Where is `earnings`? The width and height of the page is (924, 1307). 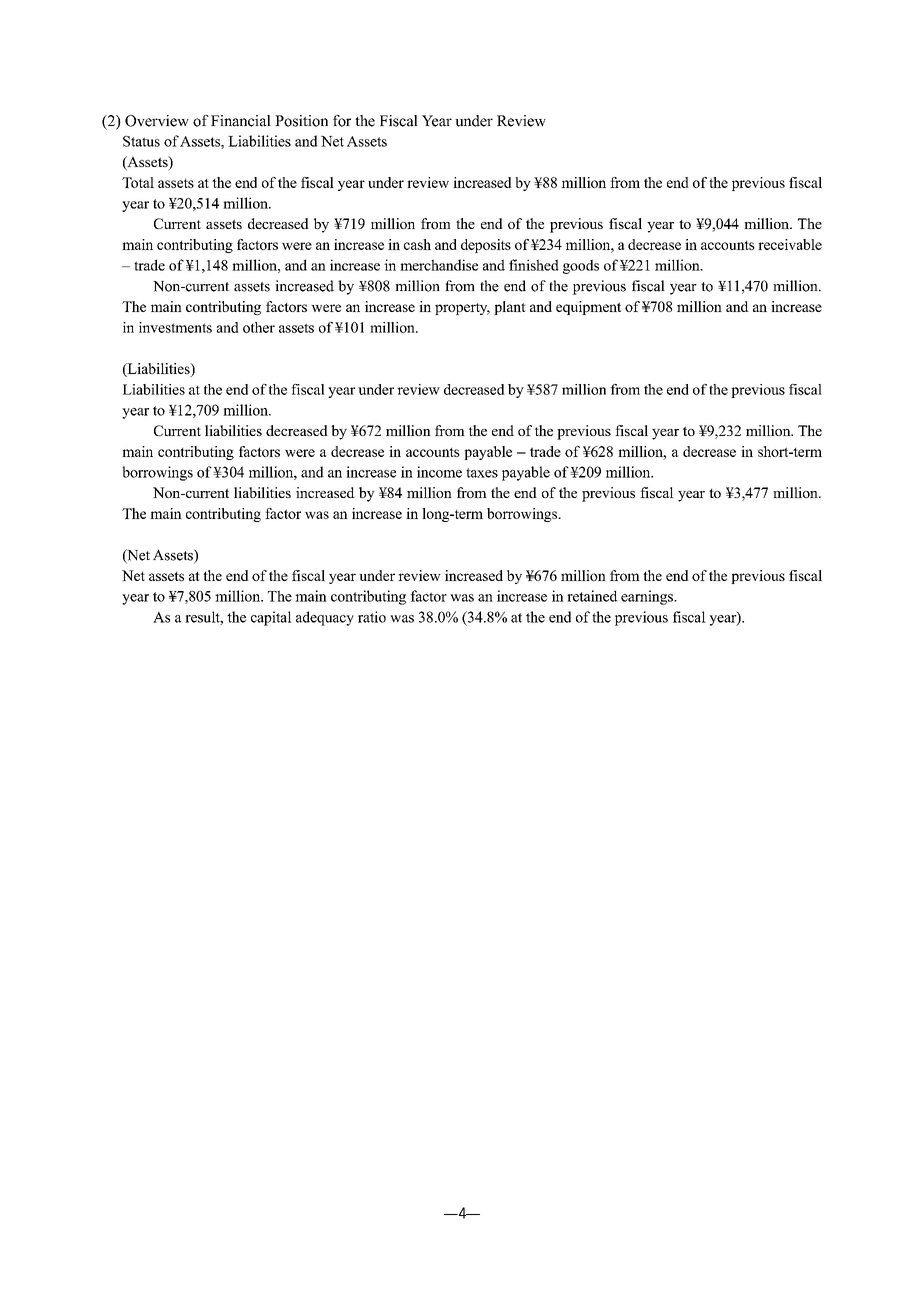
earnings is located at coordinates (648, 597).
